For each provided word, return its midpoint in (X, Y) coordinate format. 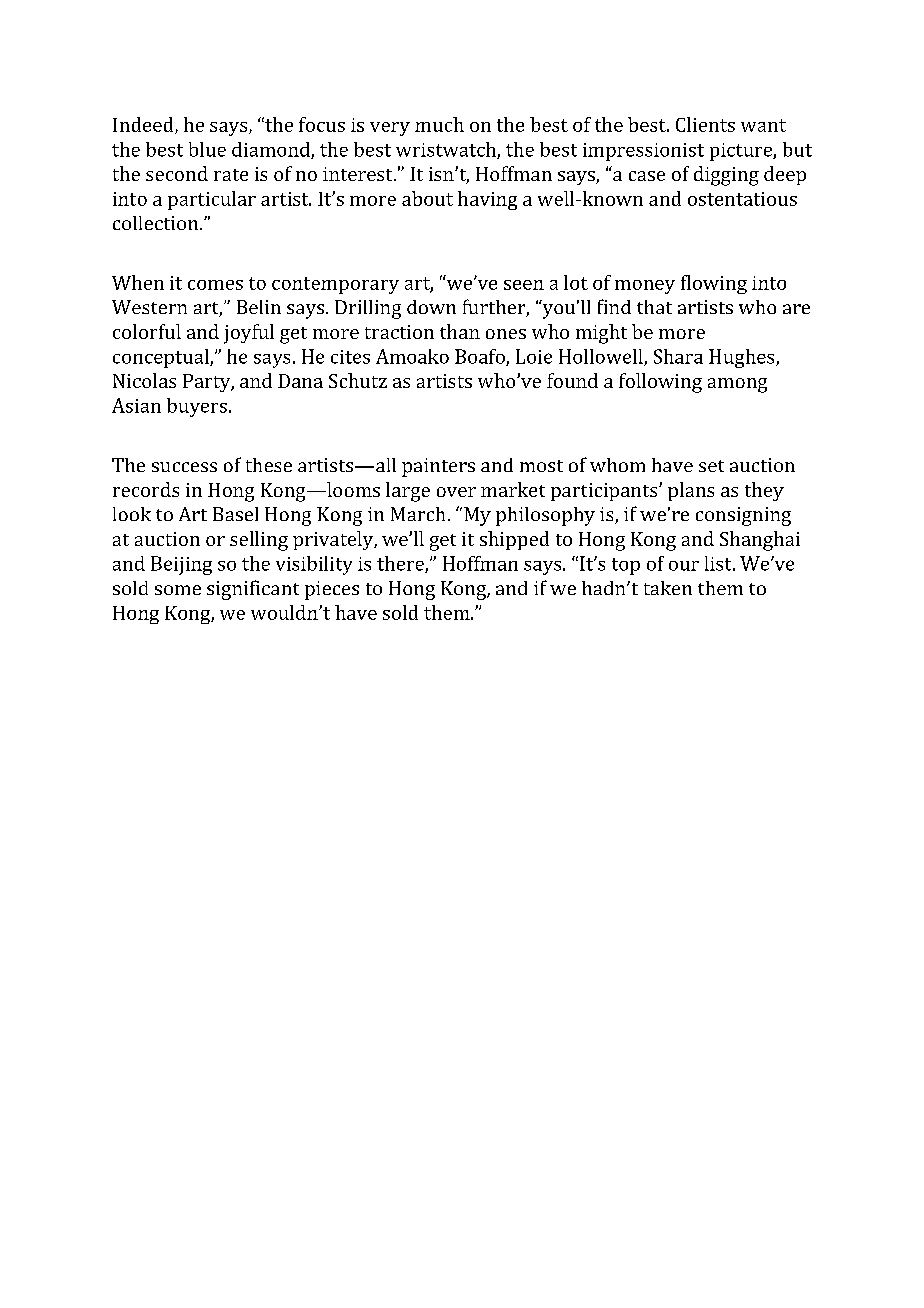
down (431, 307)
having (487, 200)
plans (691, 491)
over (456, 492)
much (439, 124)
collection (157, 223)
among (737, 385)
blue (207, 149)
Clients (705, 124)
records (146, 489)
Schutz (358, 380)
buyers (197, 407)
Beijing (181, 565)
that (654, 307)
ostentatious (742, 199)
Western (149, 307)
